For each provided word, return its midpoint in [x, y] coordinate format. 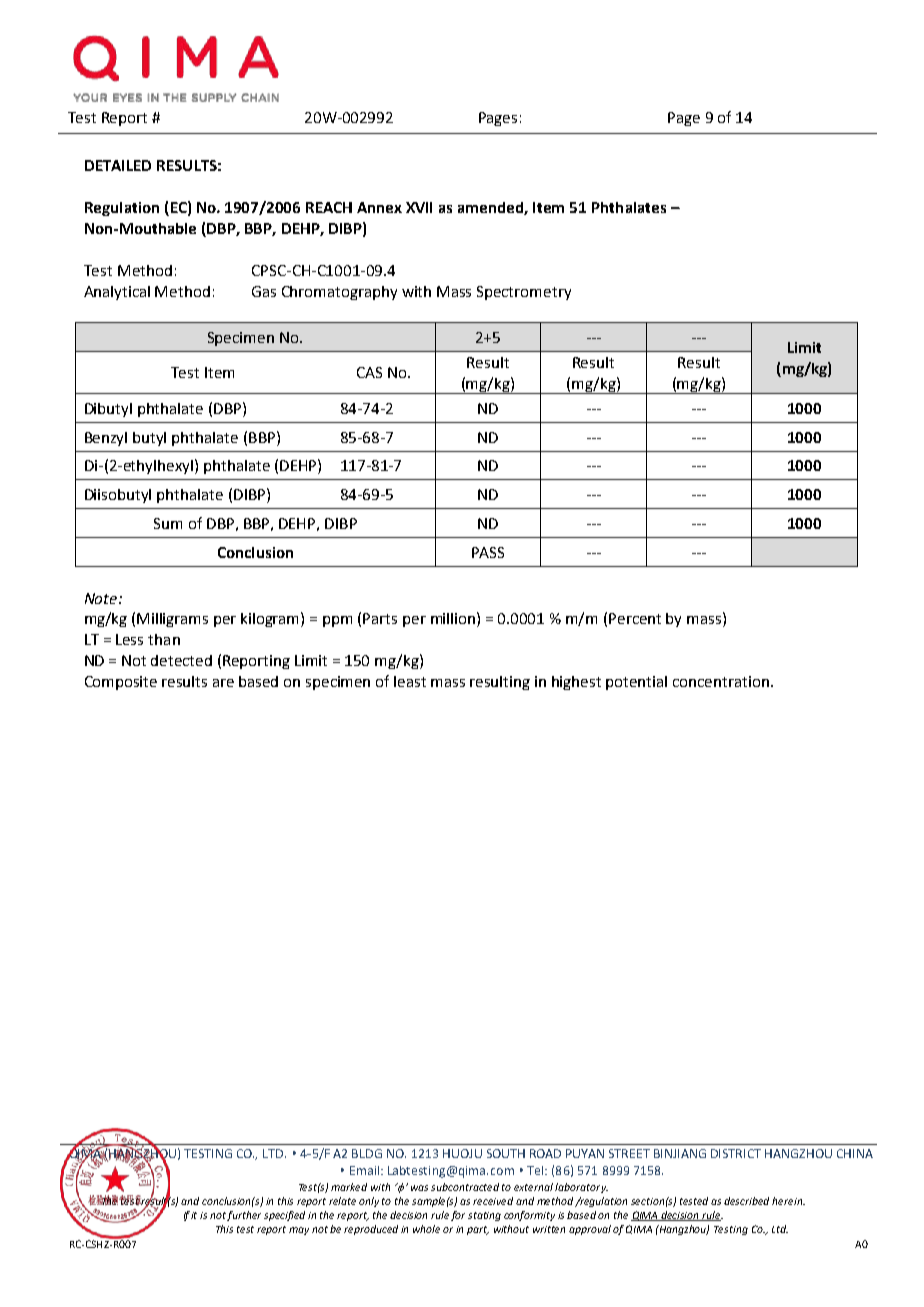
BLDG [367, 1153]
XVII [419, 207]
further [244, 1216]
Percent [635, 618]
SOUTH [506, 1153]
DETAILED [118, 165]
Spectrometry [524, 293]
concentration [721, 681]
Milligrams [172, 620]
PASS [488, 552]
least [410, 681]
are [223, 683]
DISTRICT [736, 1153]
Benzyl [106, 439]
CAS [369, 372]
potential [636, 683]
